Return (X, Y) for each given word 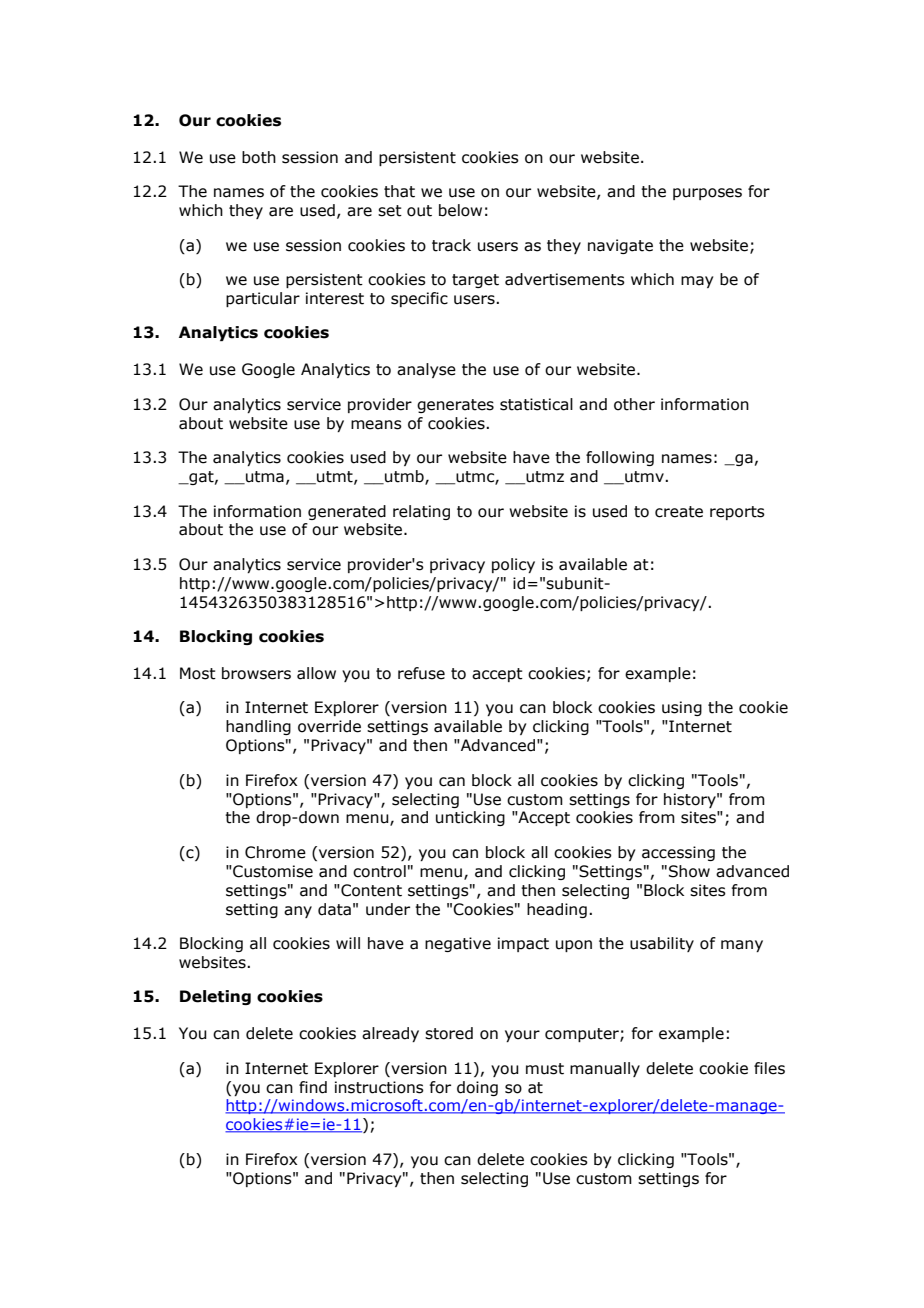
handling (258, 727)
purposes (707, 194)
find (313, 1087)
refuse (421, 673)
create (679, 512)
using (682, 708)
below (460, 210)
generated (347, 512)
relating (421, 512)
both (259, 157)
